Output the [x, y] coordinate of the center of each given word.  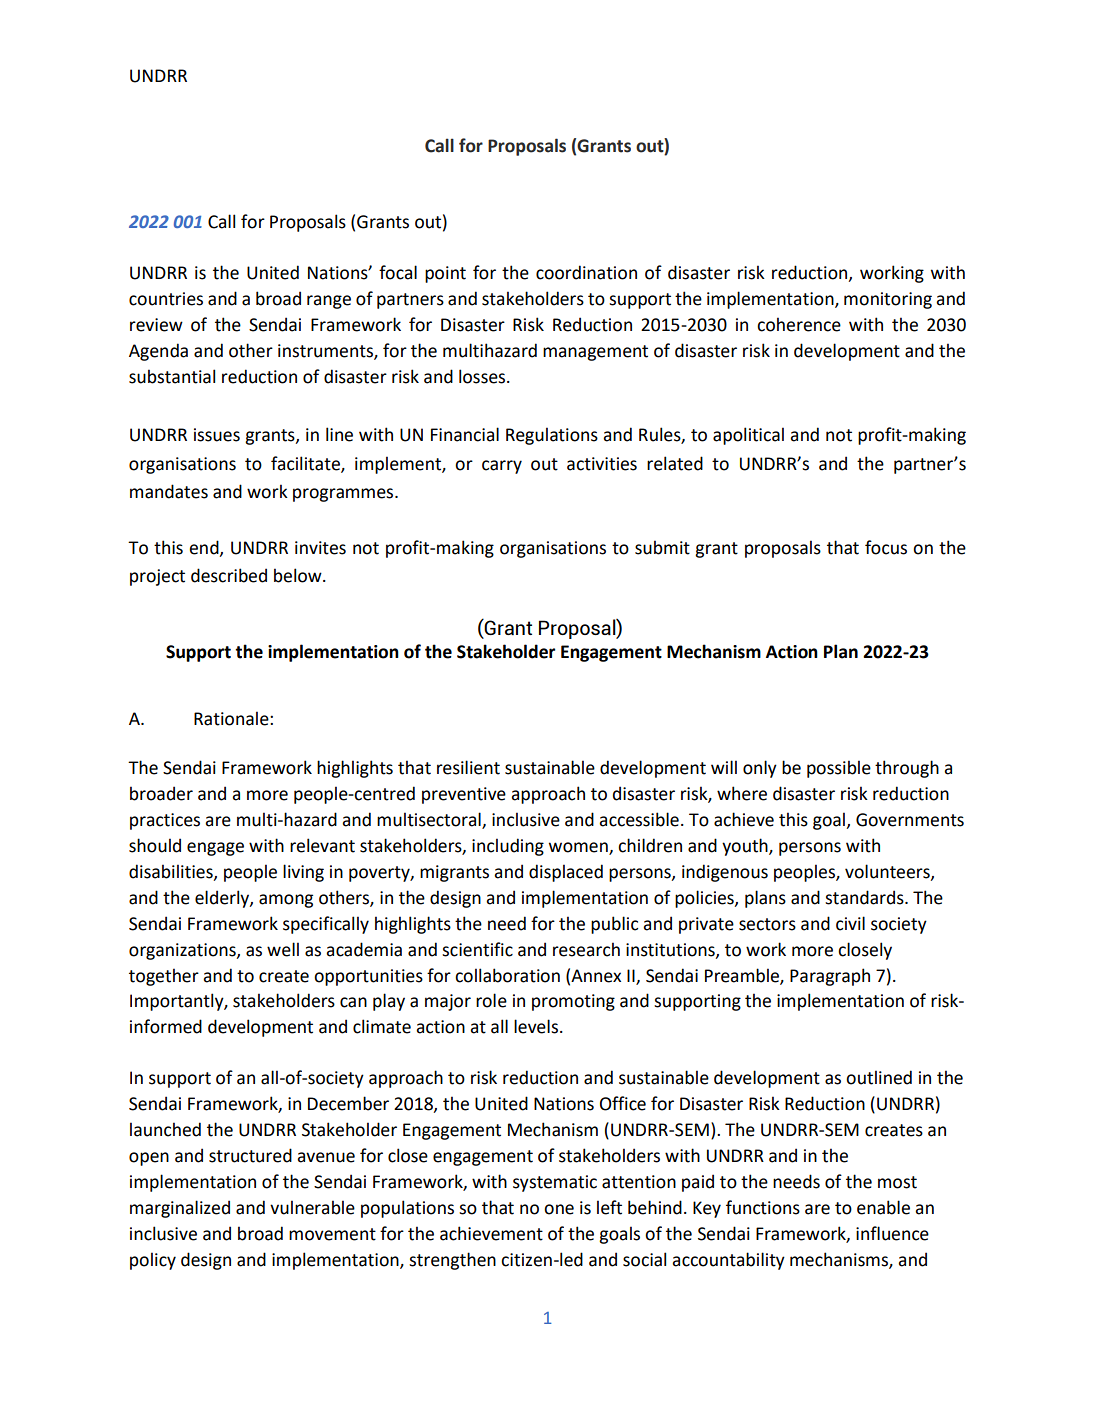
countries [166, 299]
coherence [799, 324]
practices [165, 821]
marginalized [180, 1209]
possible [839, 769]
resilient [468, 767]
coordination [586, 272]
